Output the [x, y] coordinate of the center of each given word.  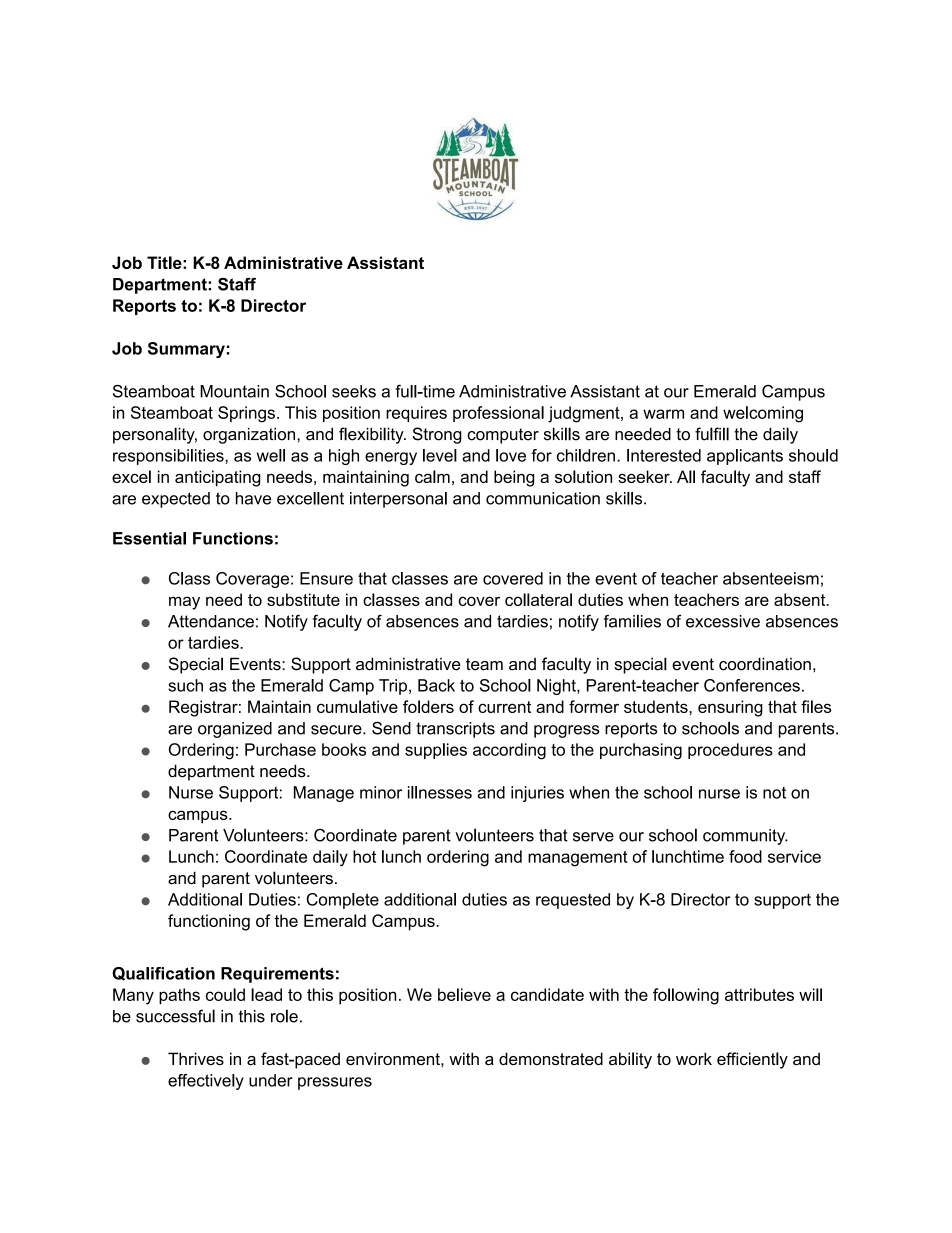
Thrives [196, 1058]
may [184, 603]
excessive [723, 621]
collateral [538, 599]
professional [498, 414]
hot [364, 856]
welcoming [763, 414]
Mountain [234, 391]
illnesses [440, 792]
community [745, 837]
